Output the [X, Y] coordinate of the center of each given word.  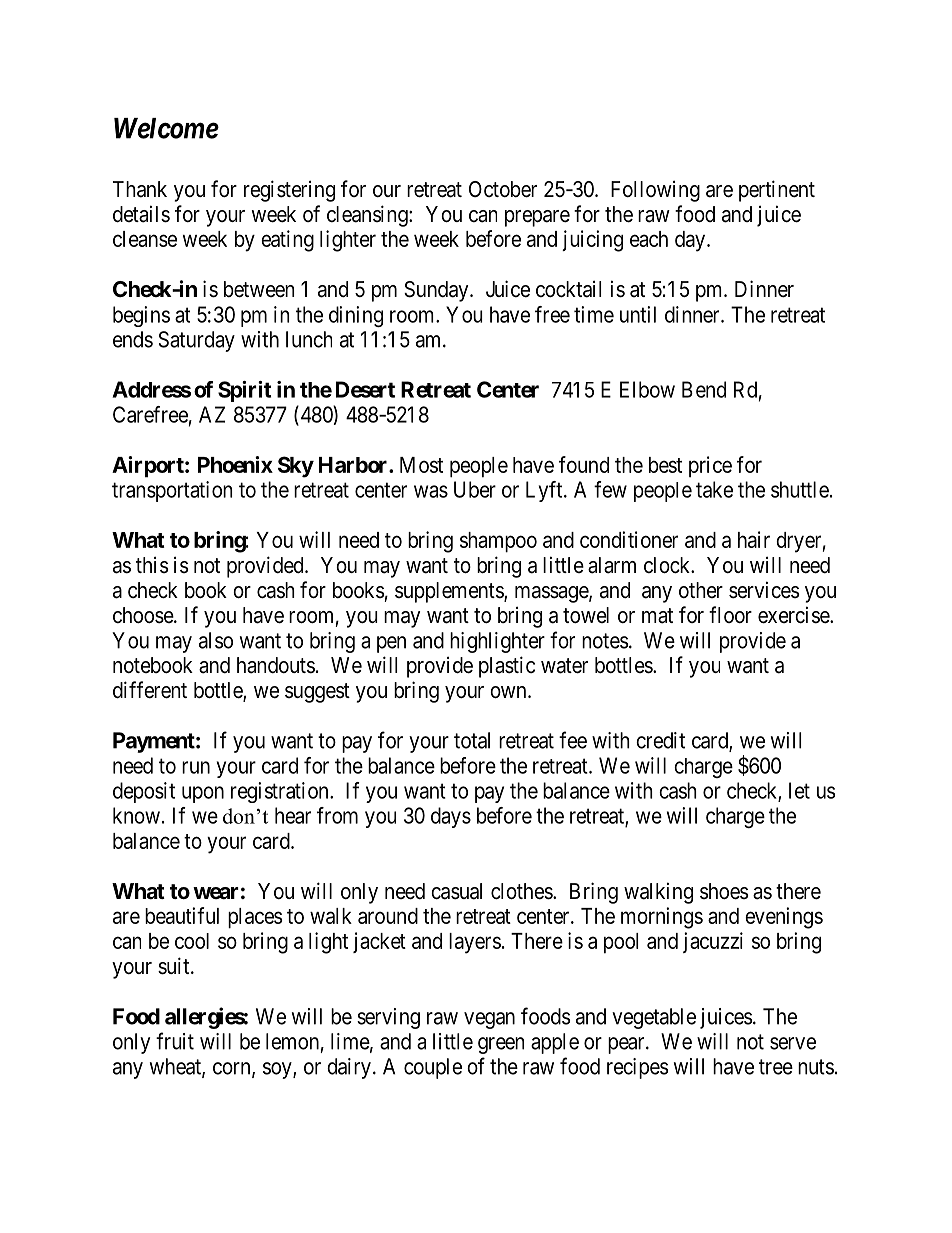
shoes [724, 891]
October [503, 189]
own [509, 692]
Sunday [437, 291]
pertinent [777, 191]
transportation [172, 491]
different [150, 690]
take [714, 489]
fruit [175, 1041]
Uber [475, 489]
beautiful [182, 915]
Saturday [197, 341]
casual [456, 891]
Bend [704, 389]
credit [660, 740]
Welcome [166, 128]
